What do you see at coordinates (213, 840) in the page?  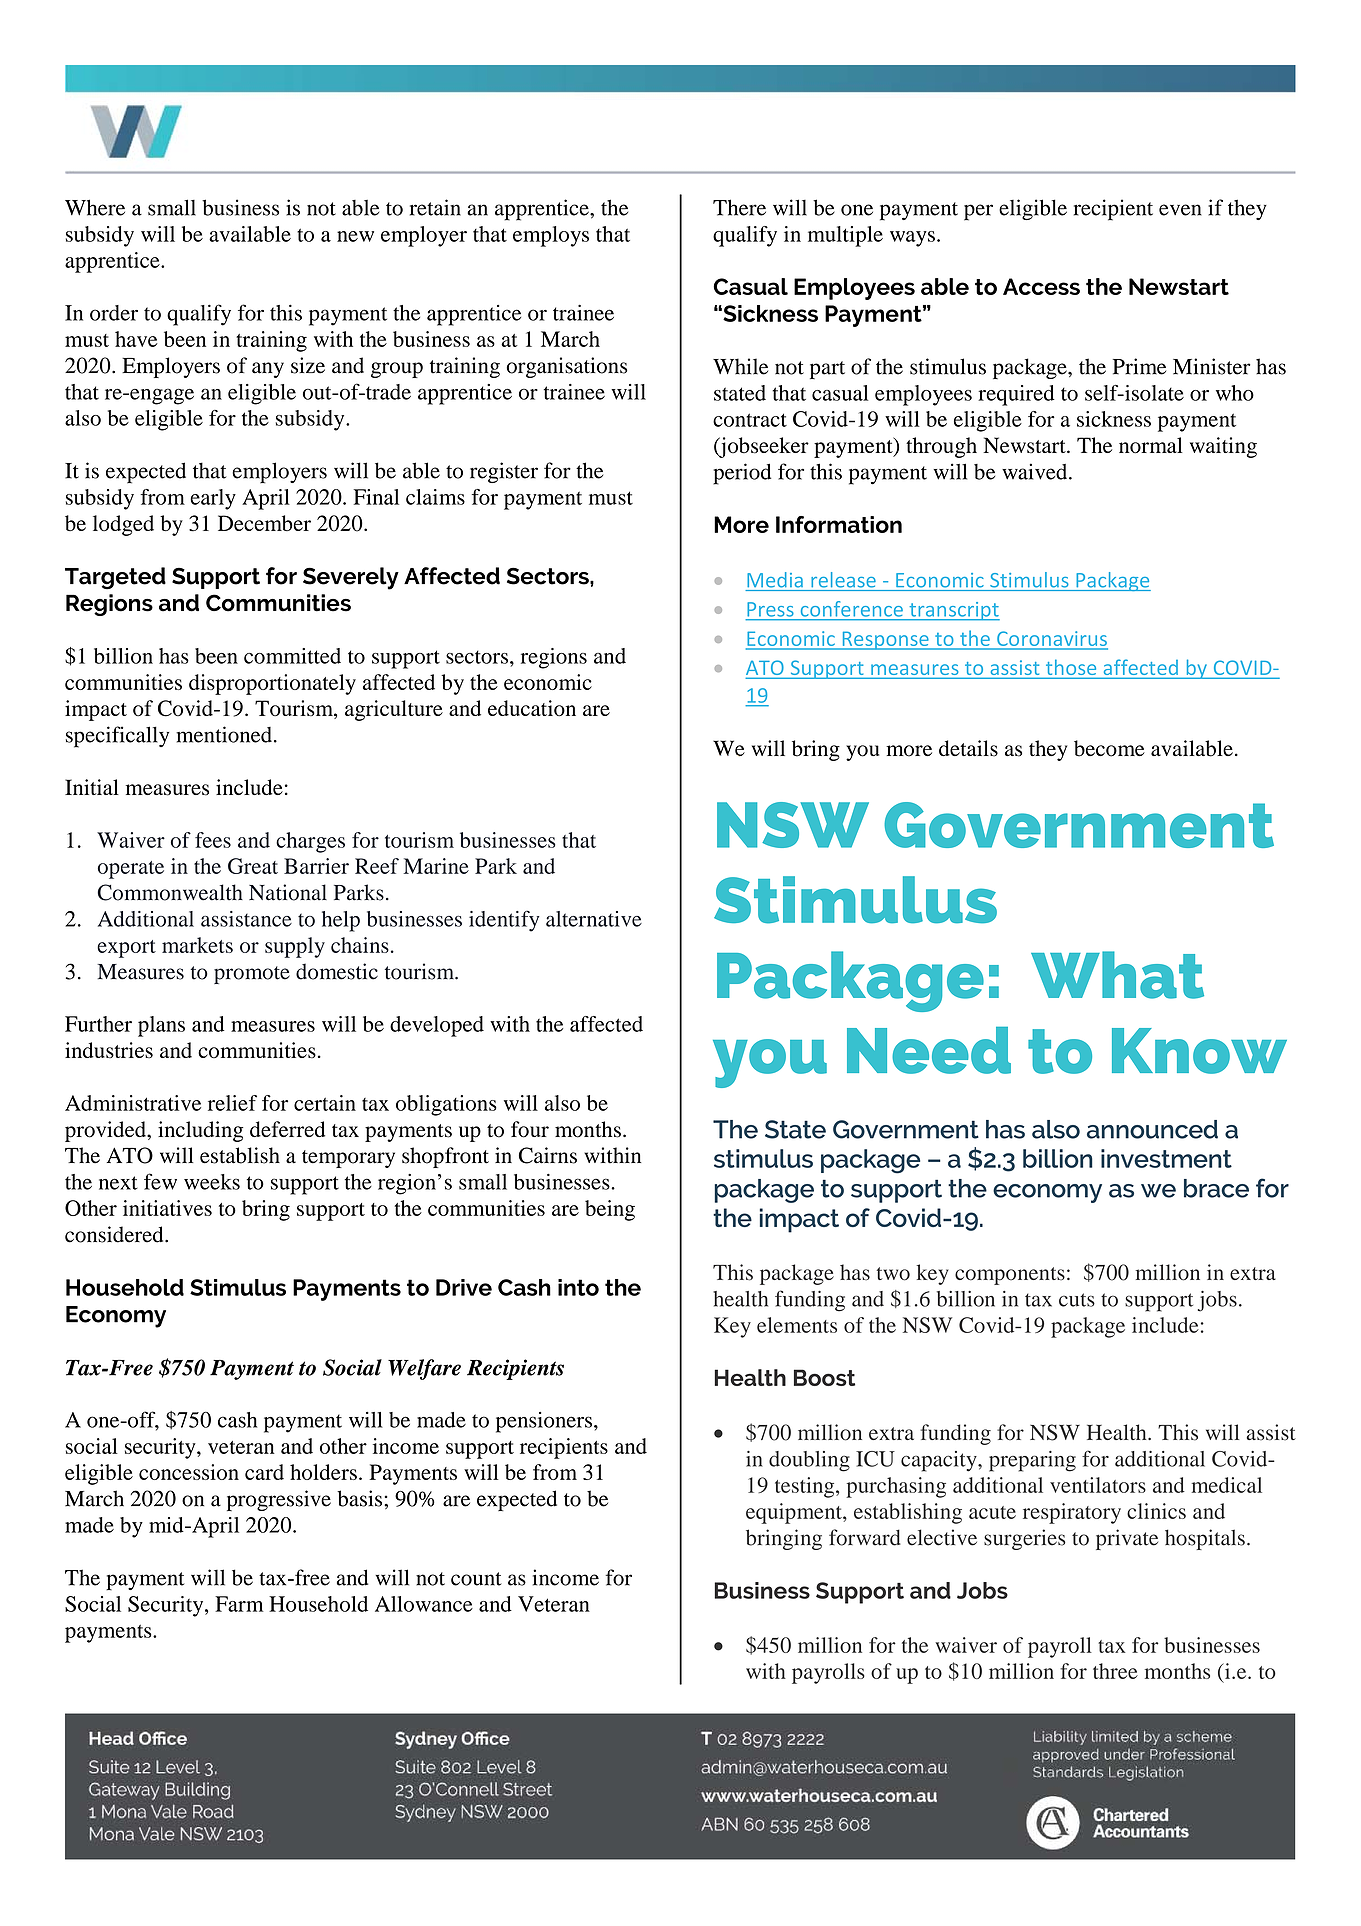 I see `fees` at bounding box center [213, 840].
